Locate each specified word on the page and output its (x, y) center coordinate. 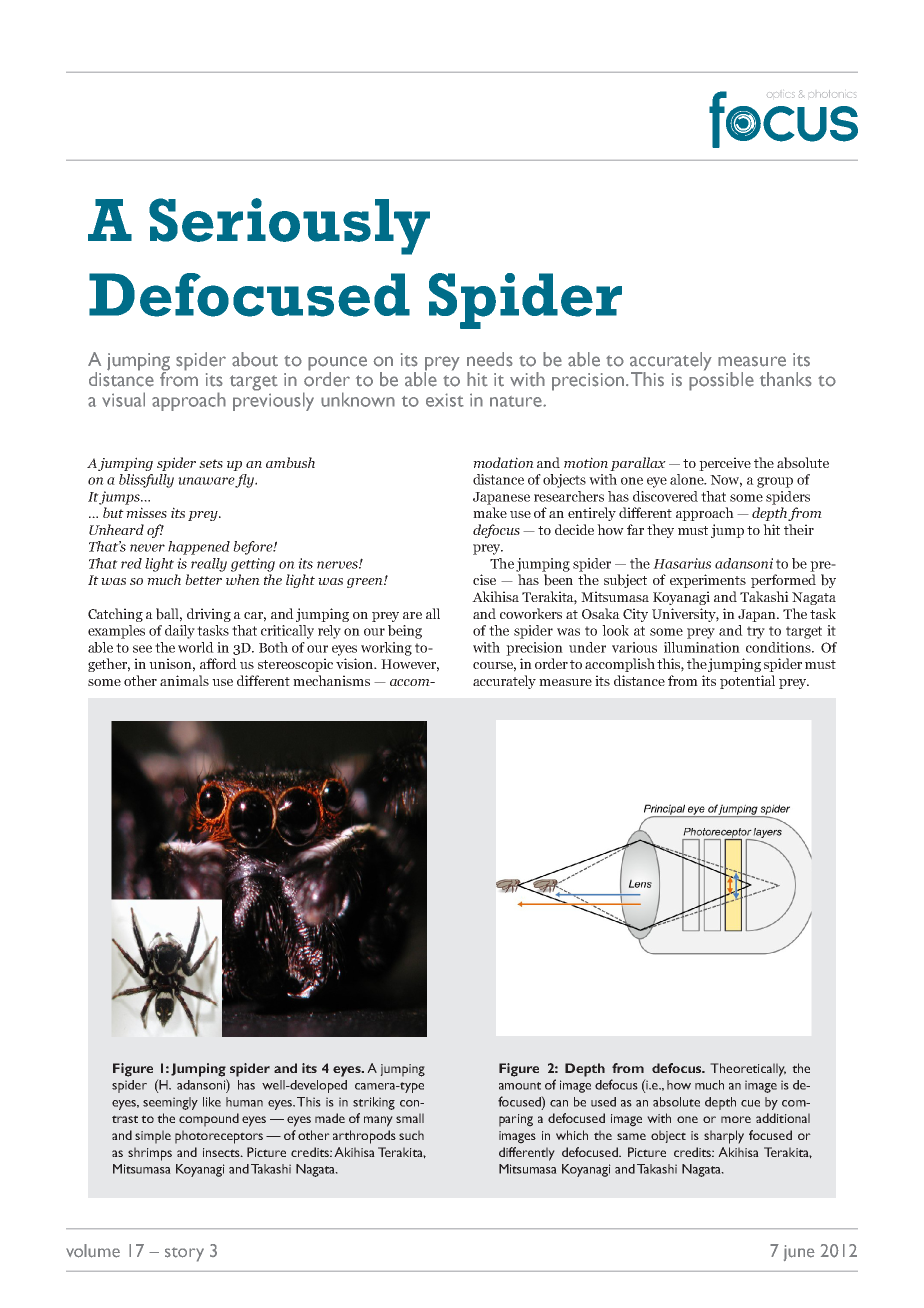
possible (721, 380)
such (411, 1135)
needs (490, 359)
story (184, 1254)
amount (520, 1086)
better (203, 579)
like (212, 1102)
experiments (708, 581)
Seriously (289, 226)
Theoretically (748, 1070)
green (366, 583)
